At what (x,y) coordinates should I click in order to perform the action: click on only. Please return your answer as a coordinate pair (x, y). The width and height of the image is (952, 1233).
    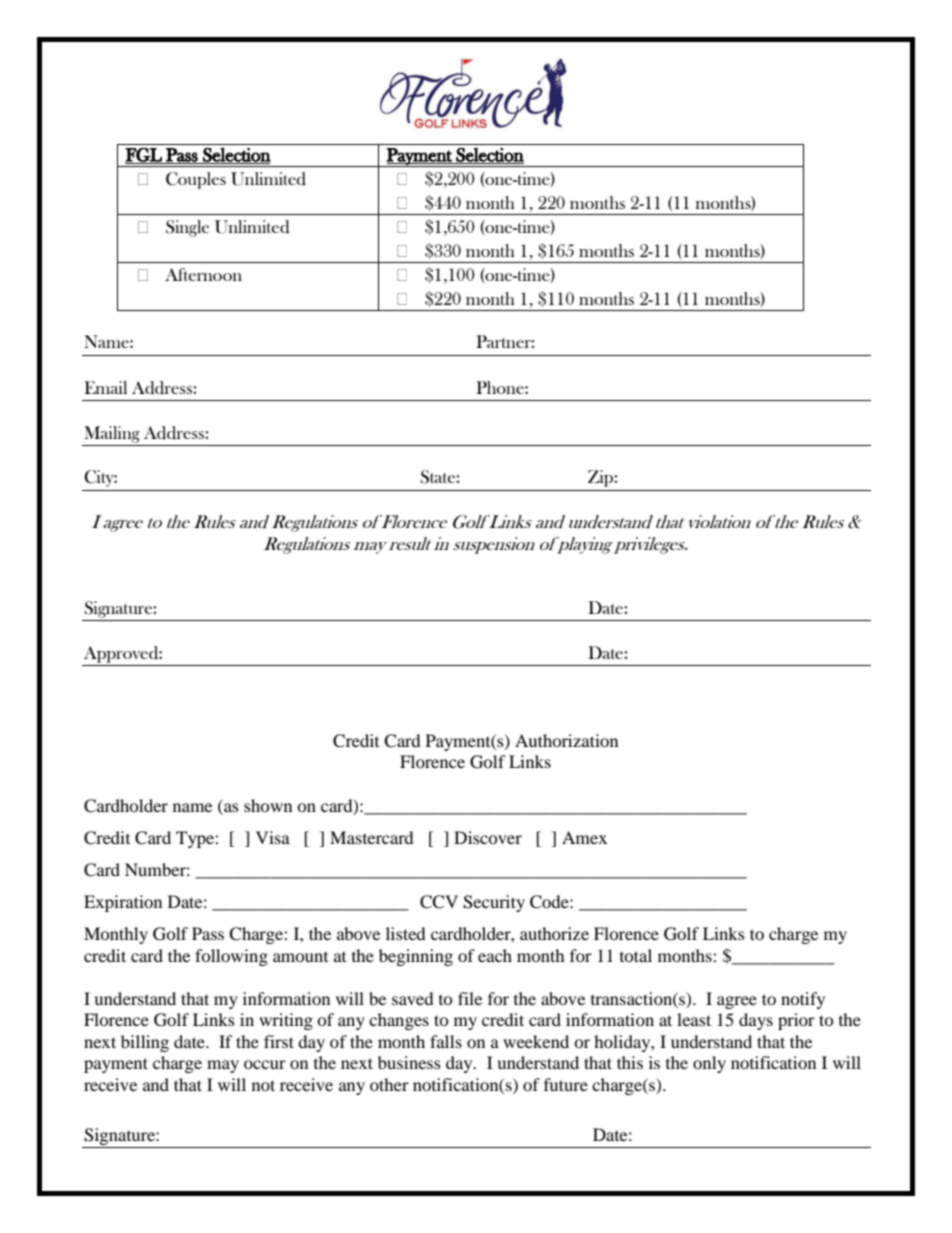
    Looking at the image, I should click on (709, 1064).
